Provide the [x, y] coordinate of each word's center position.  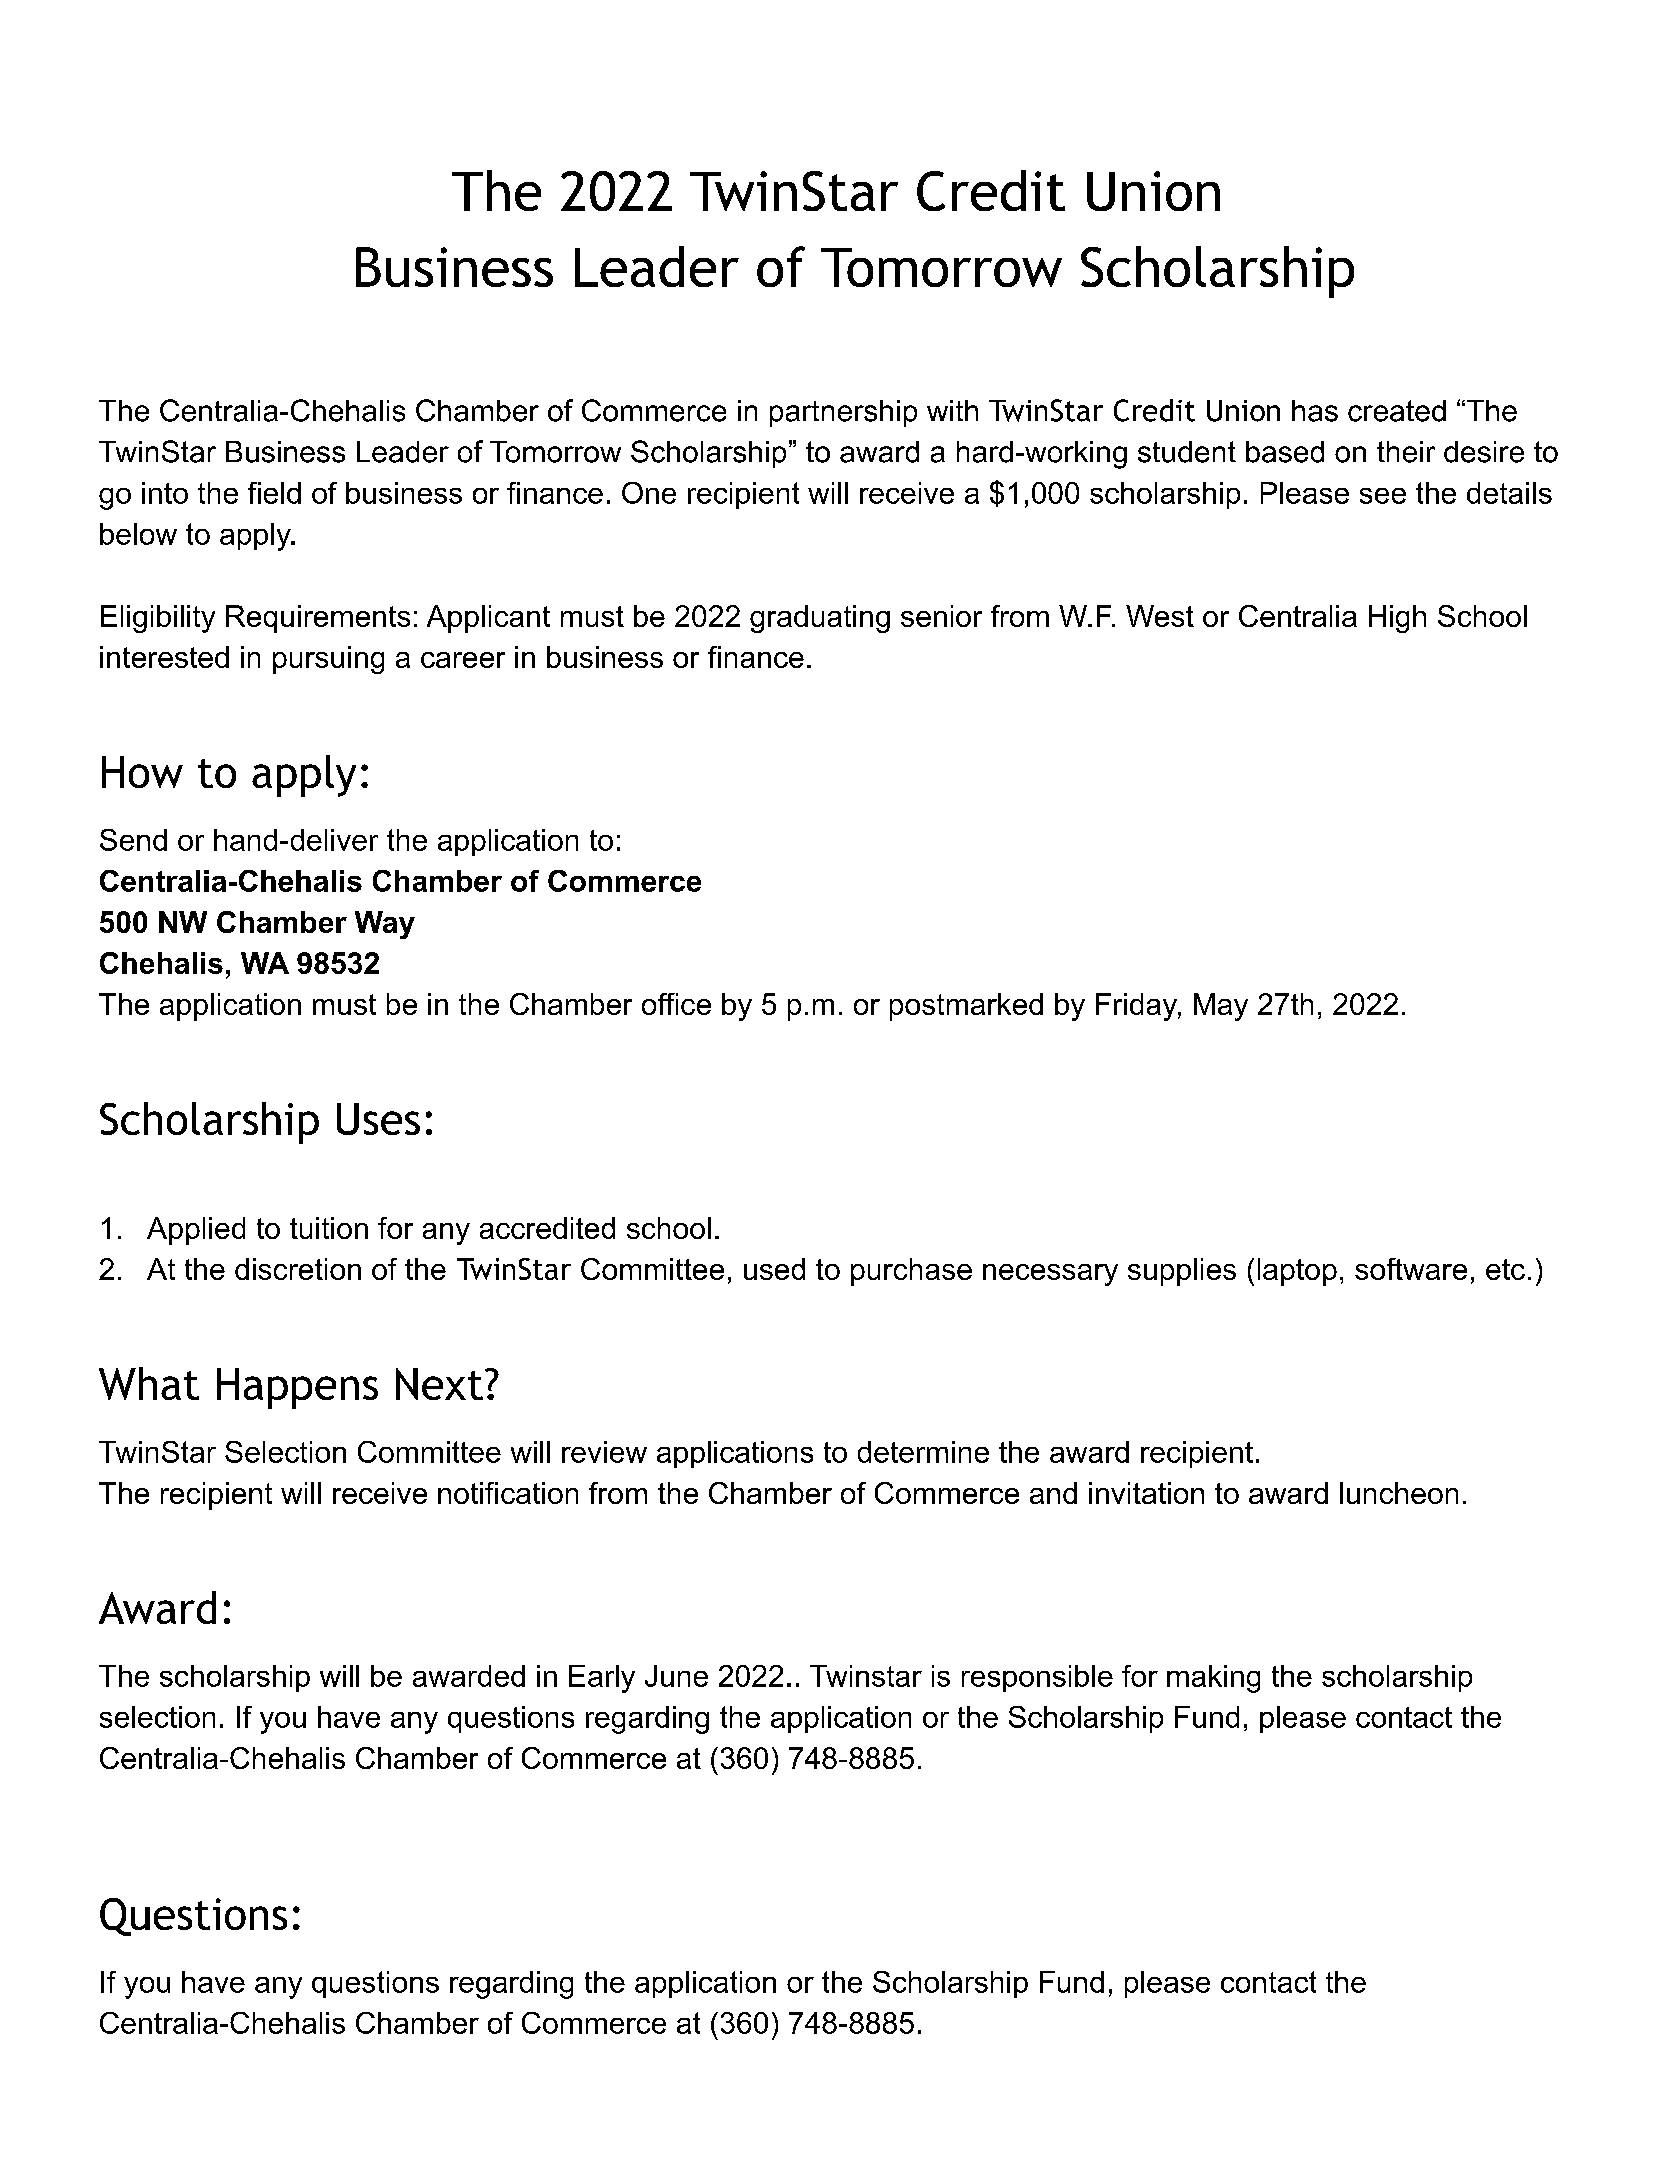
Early [602, 1679]
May [1221, 1007]
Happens [297, 1388]
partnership [843, 413]
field [274, 493]
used [774, 1269]
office [676, 1004]
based [1285, 452]
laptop [1297, 1272]
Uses [378, 1119]
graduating [820, 619]
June [676, 1676]
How [142, 772]
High [1397, 619]
